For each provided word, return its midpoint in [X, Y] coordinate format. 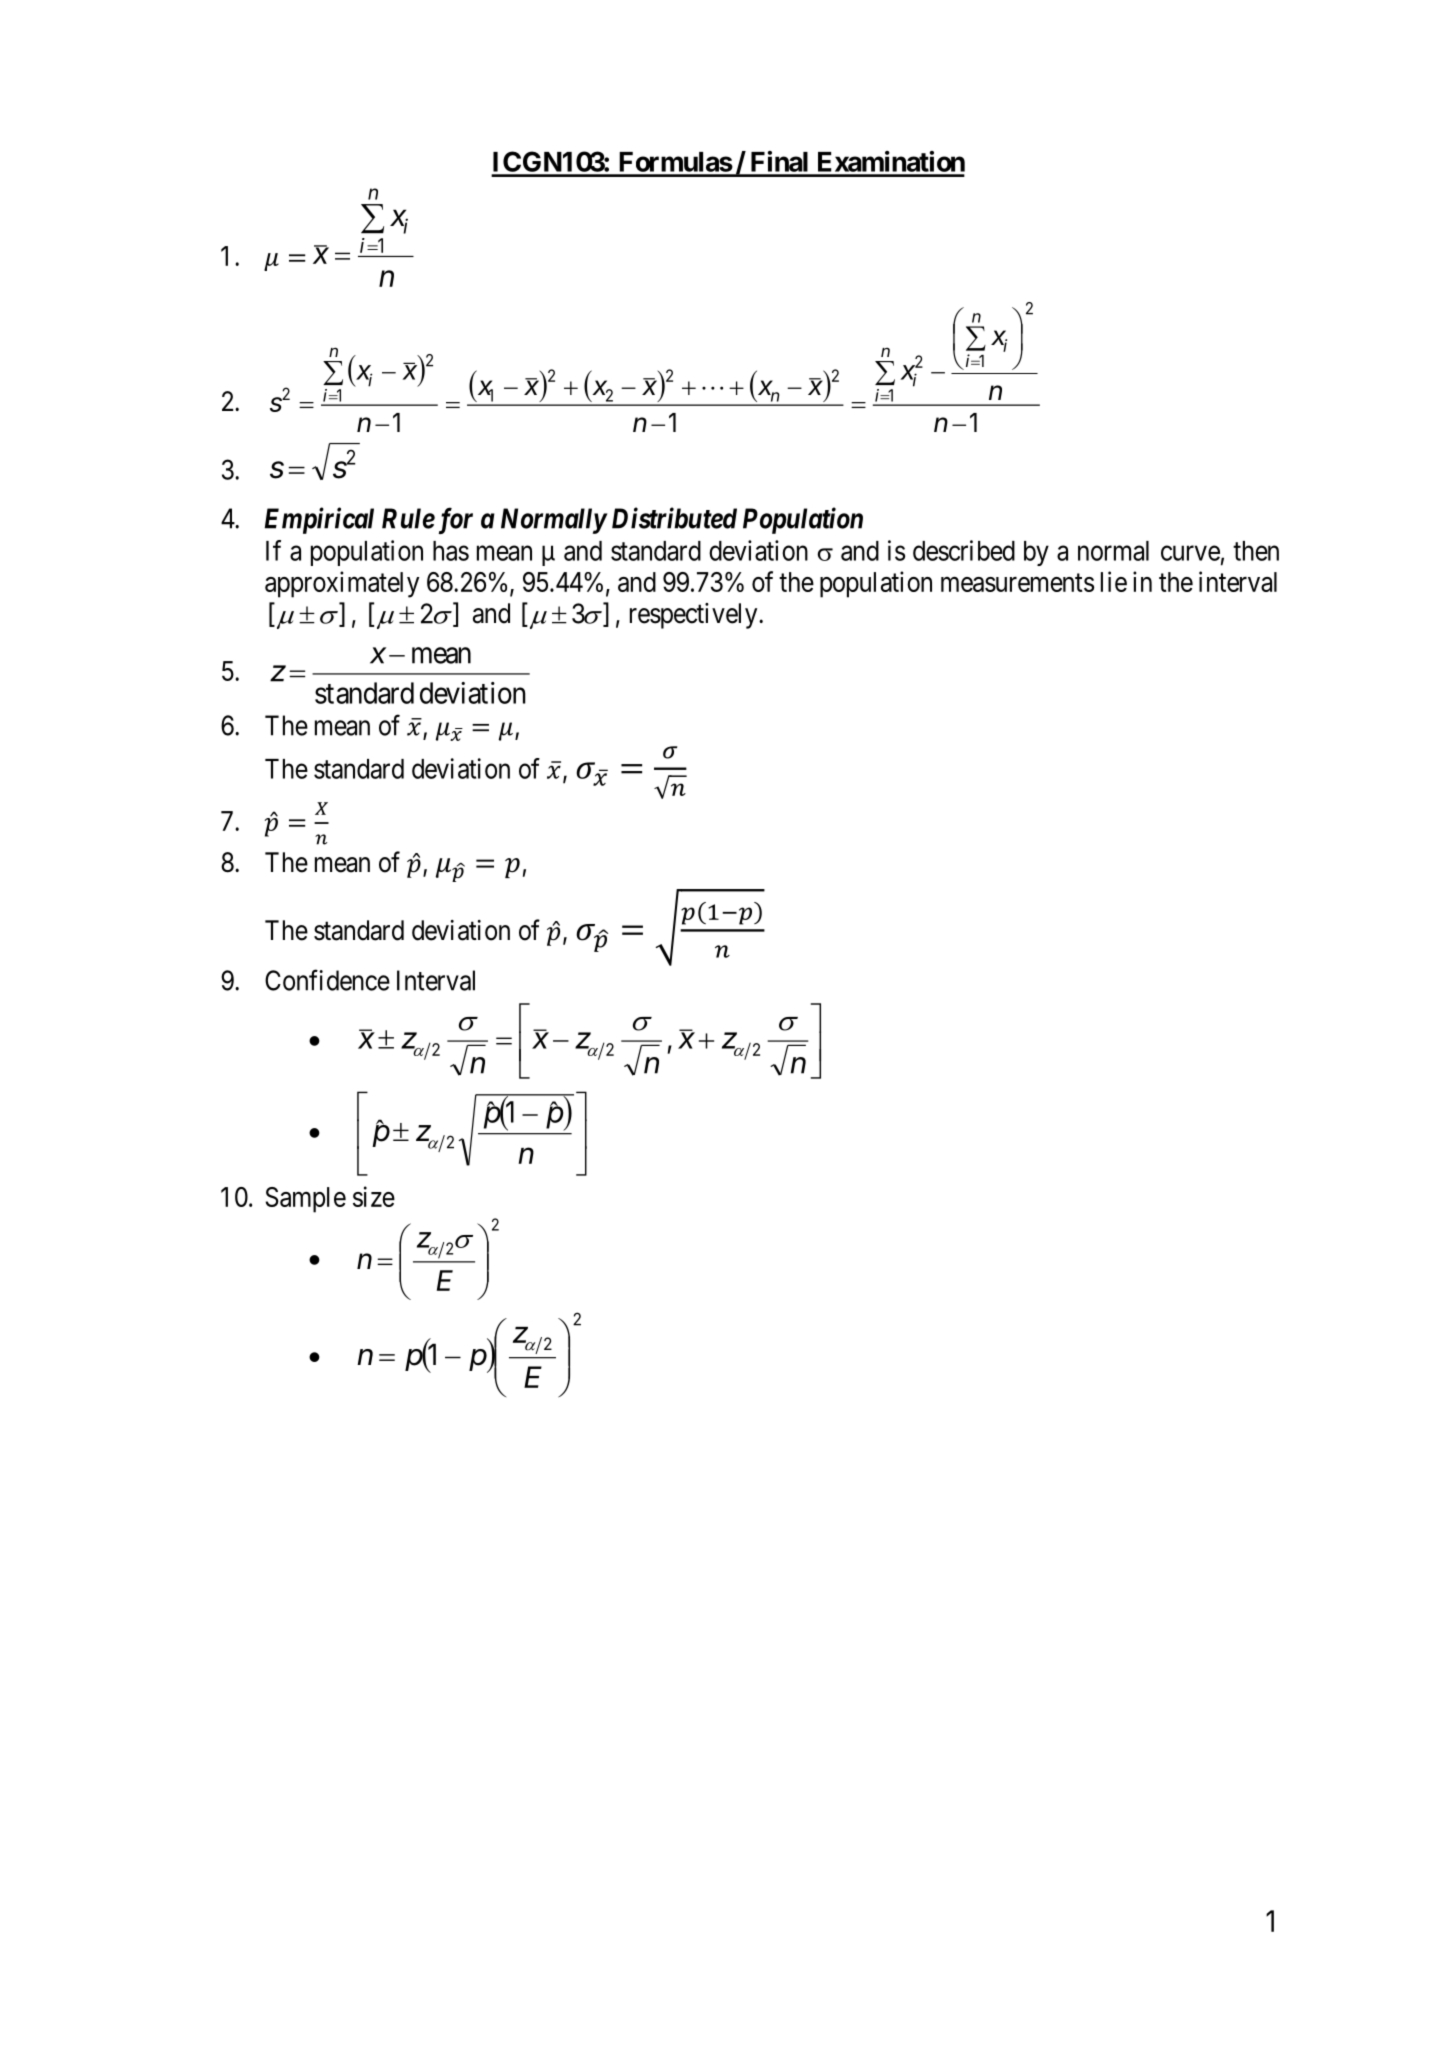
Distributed [674, 518]
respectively [695, 616]
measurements [1017, 583]
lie [1114, 581]
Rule [408, 518]
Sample [306, 1200]
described [964, 550]
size [374, 1196]
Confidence [327, 980]
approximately [342, 584]
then [1256, 551]
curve [1190, 553]
